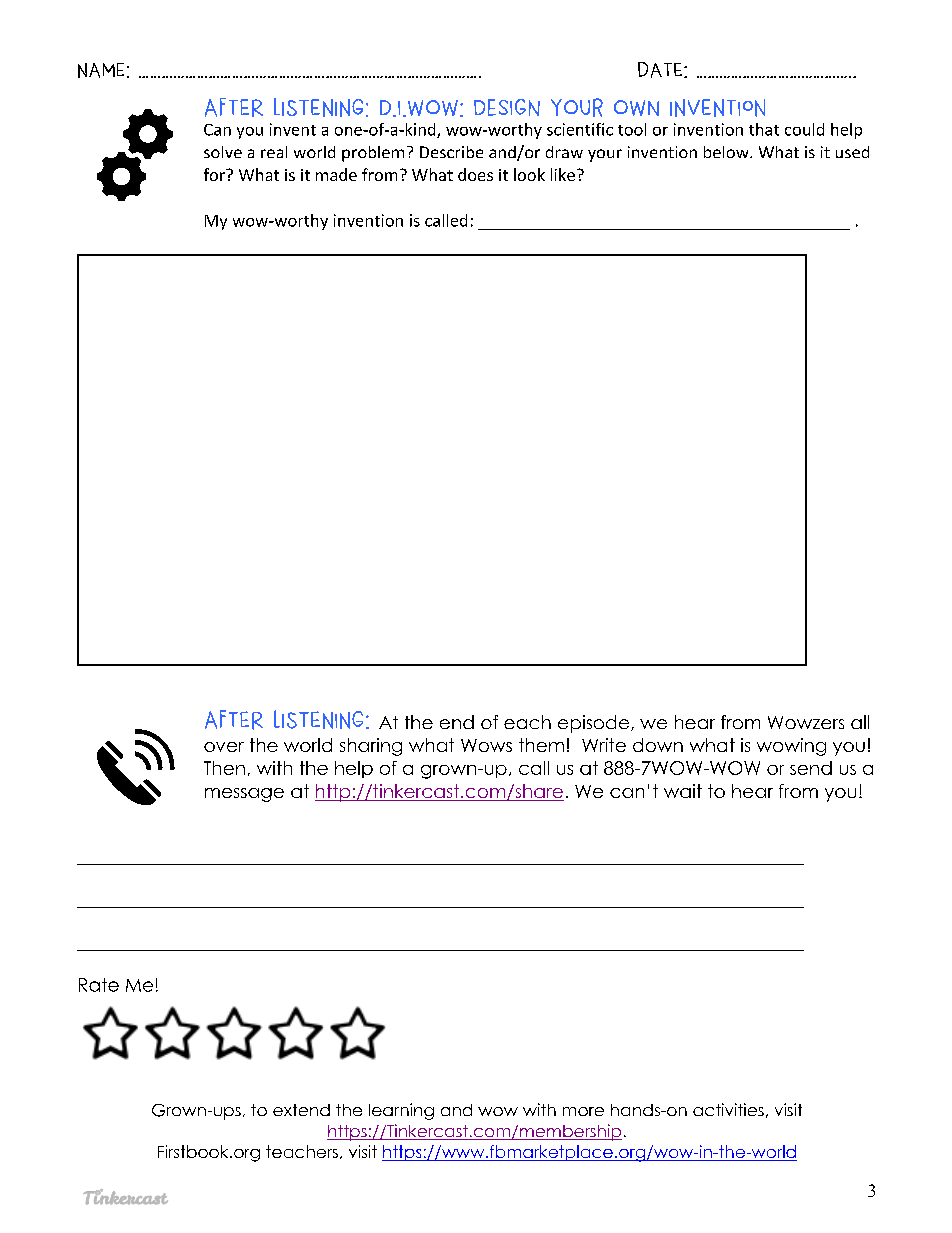 The image size is (952, 1233). I want to click on extend, so click(301, 1110).
